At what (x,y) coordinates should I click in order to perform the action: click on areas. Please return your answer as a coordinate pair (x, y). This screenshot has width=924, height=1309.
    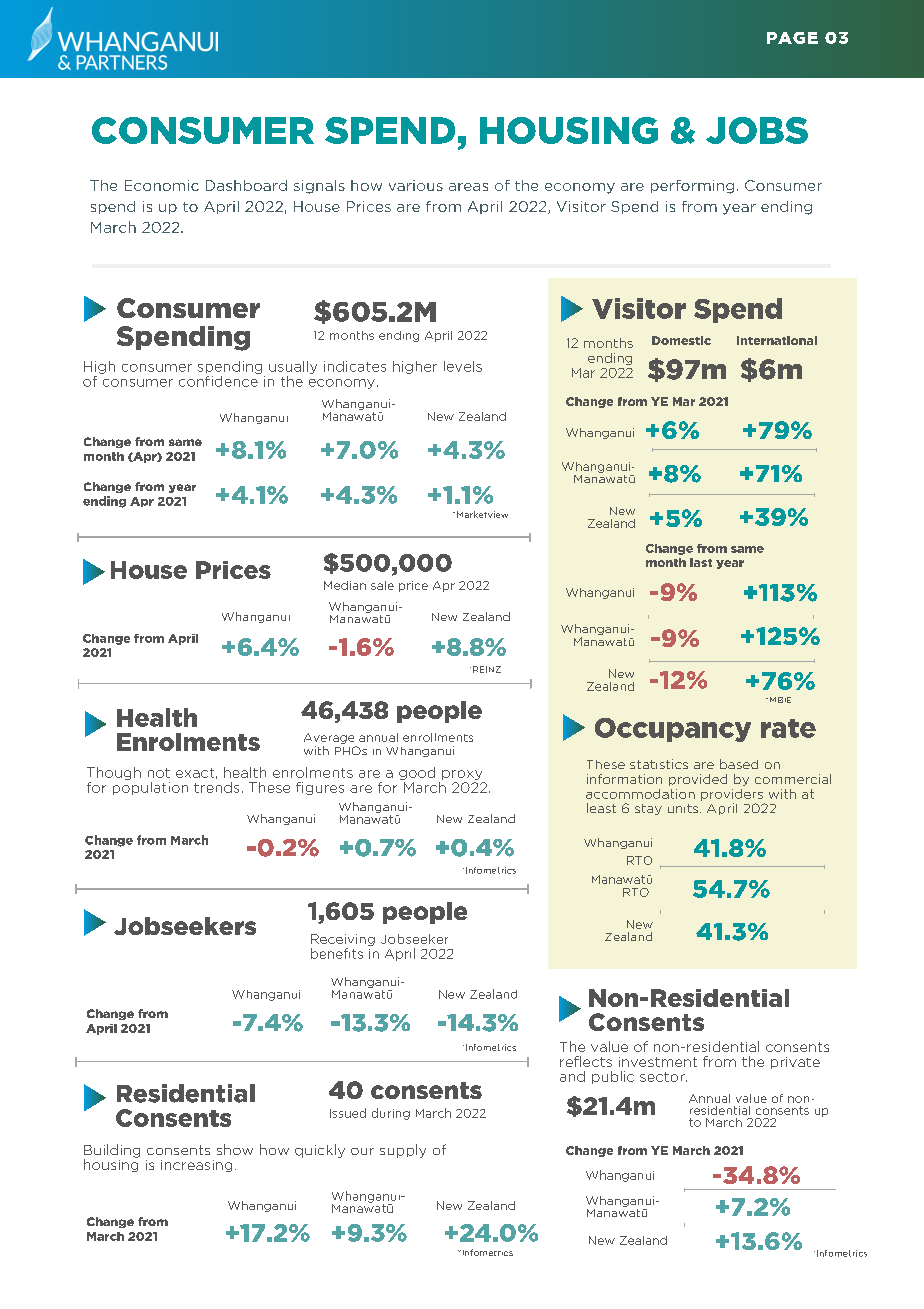
    Looking at the image, I should click on (468, 187).
